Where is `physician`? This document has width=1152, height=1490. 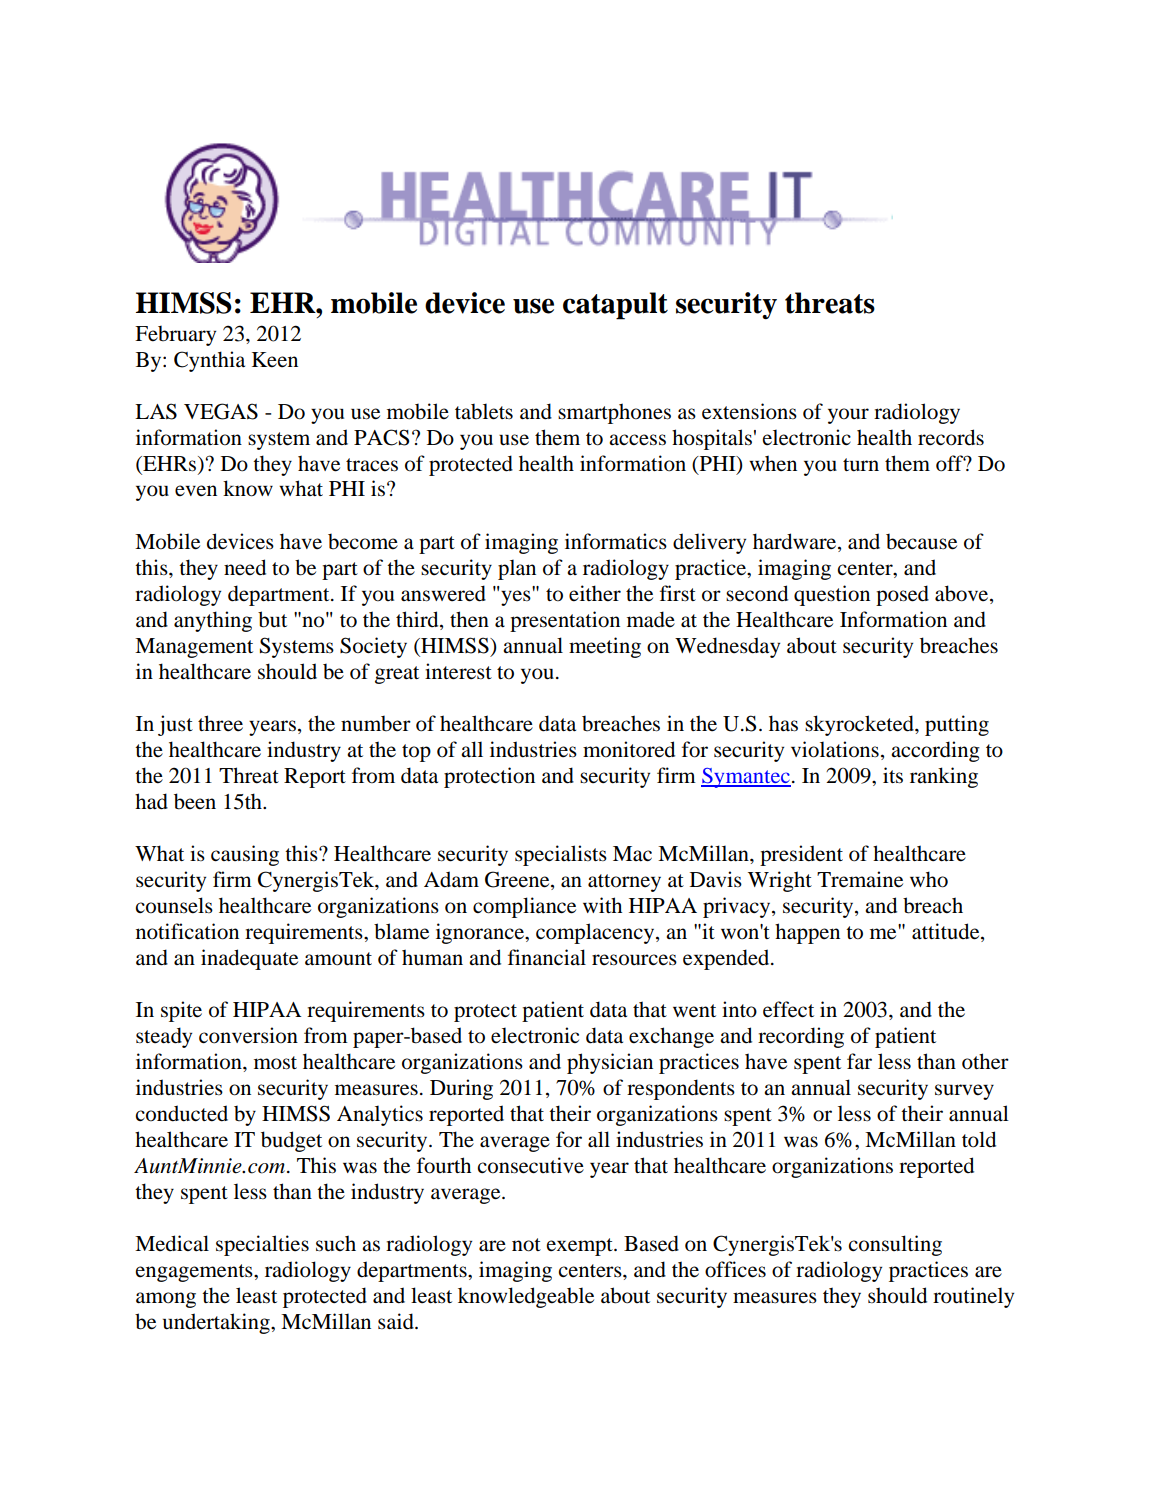
physician is located at coordinates (610, 1063).
